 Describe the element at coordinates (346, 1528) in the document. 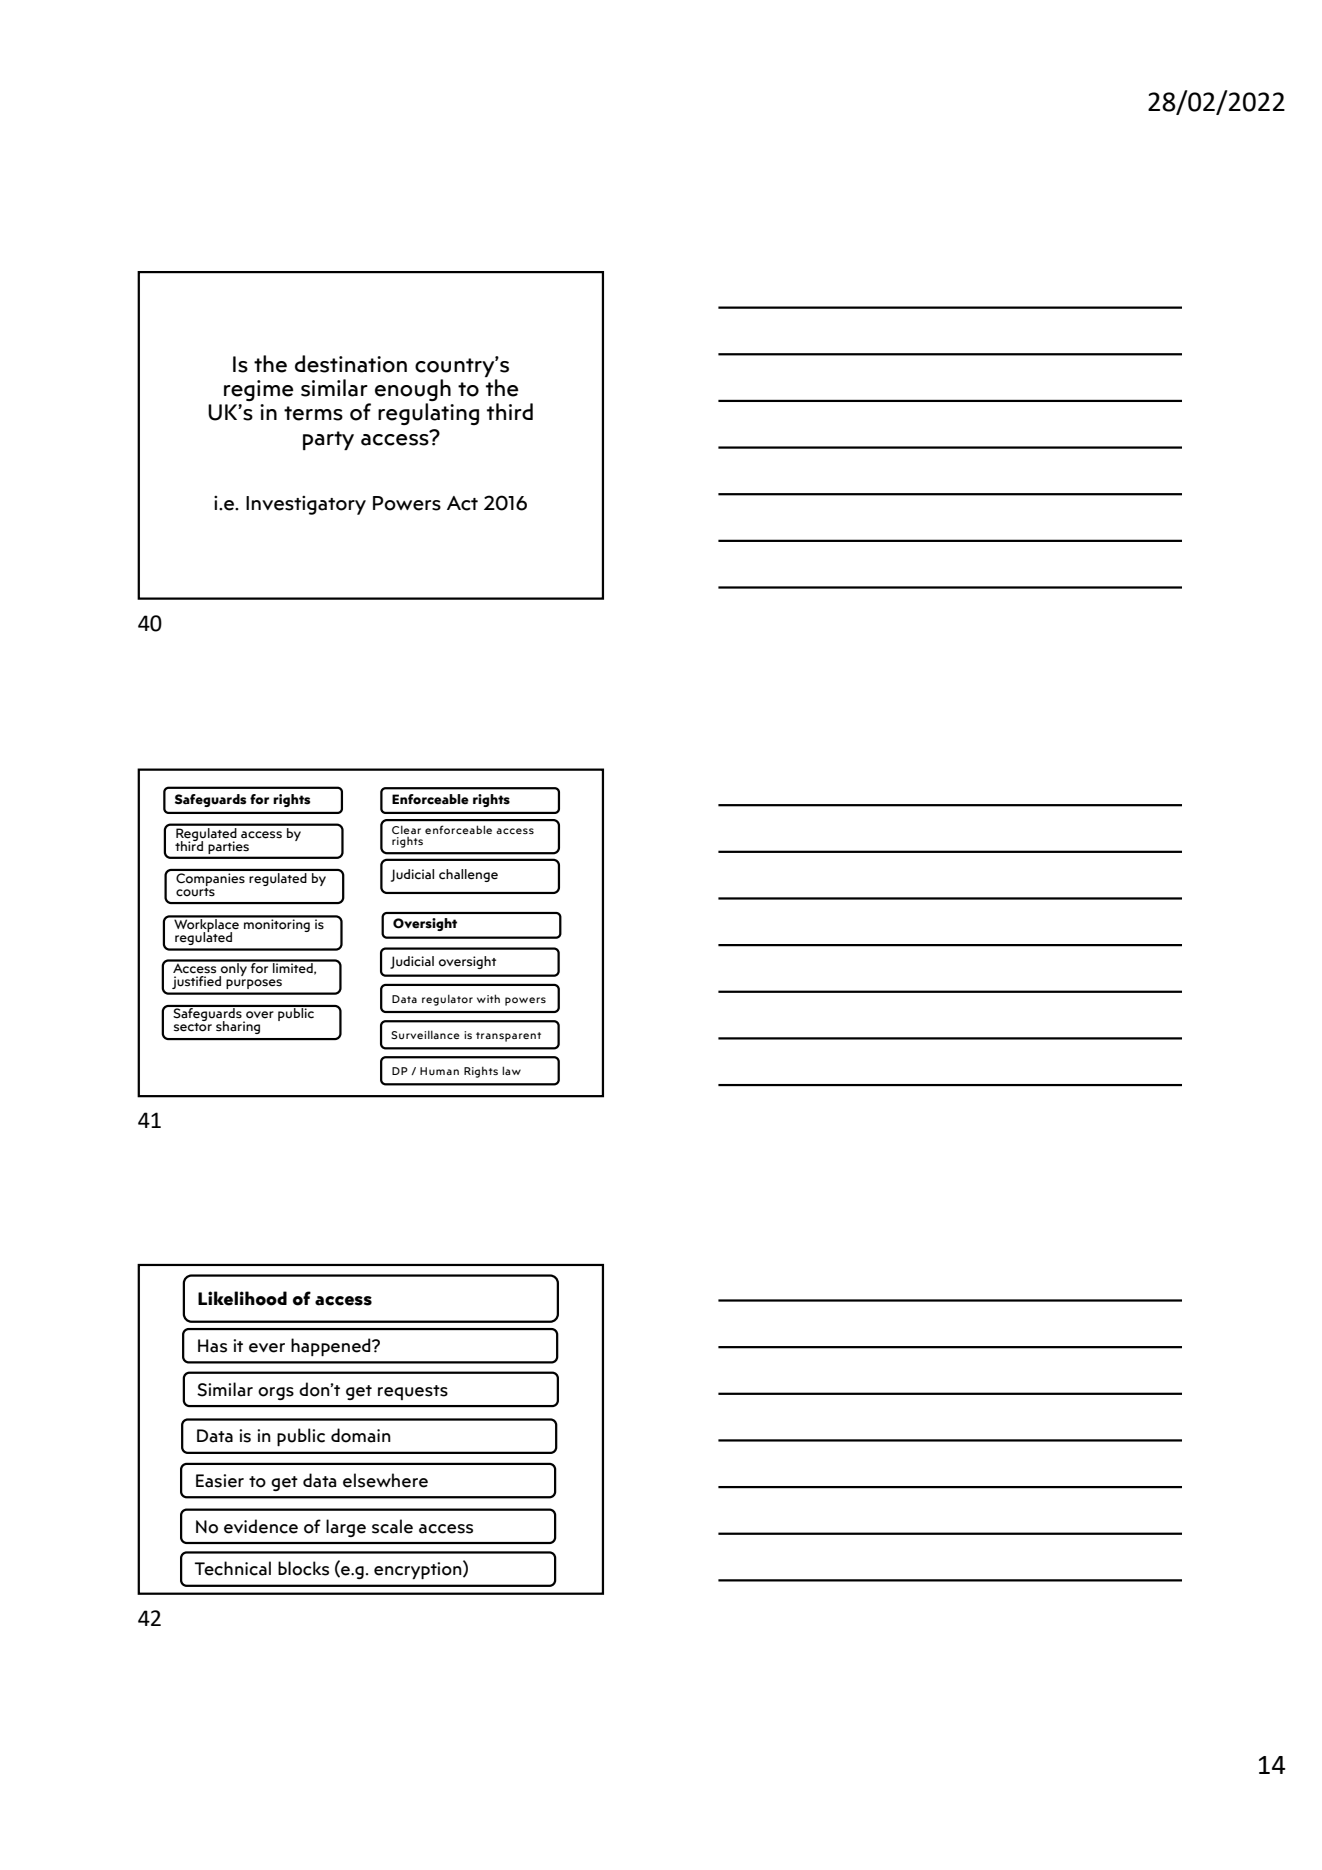

I see `large` at that location.
